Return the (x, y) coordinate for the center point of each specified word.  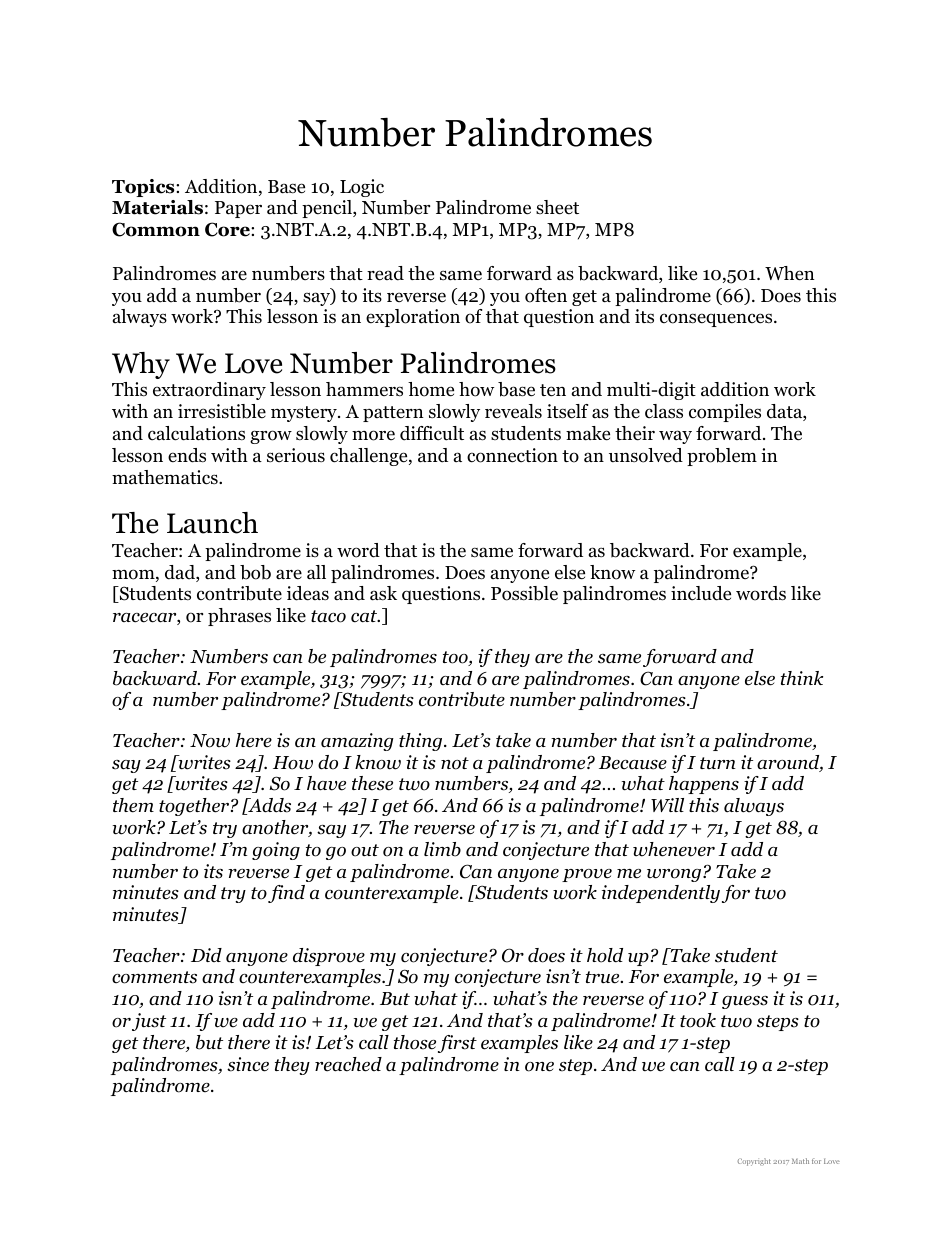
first (457, 1044)
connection (512, 455)
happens (704, 785)
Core (228, 229)
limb (442, 849)
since (248, 1064)
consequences (717, 320)
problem (722, 457)
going (276, 851)
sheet (557, 207)
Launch (212, 523)
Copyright (754, 1162)
